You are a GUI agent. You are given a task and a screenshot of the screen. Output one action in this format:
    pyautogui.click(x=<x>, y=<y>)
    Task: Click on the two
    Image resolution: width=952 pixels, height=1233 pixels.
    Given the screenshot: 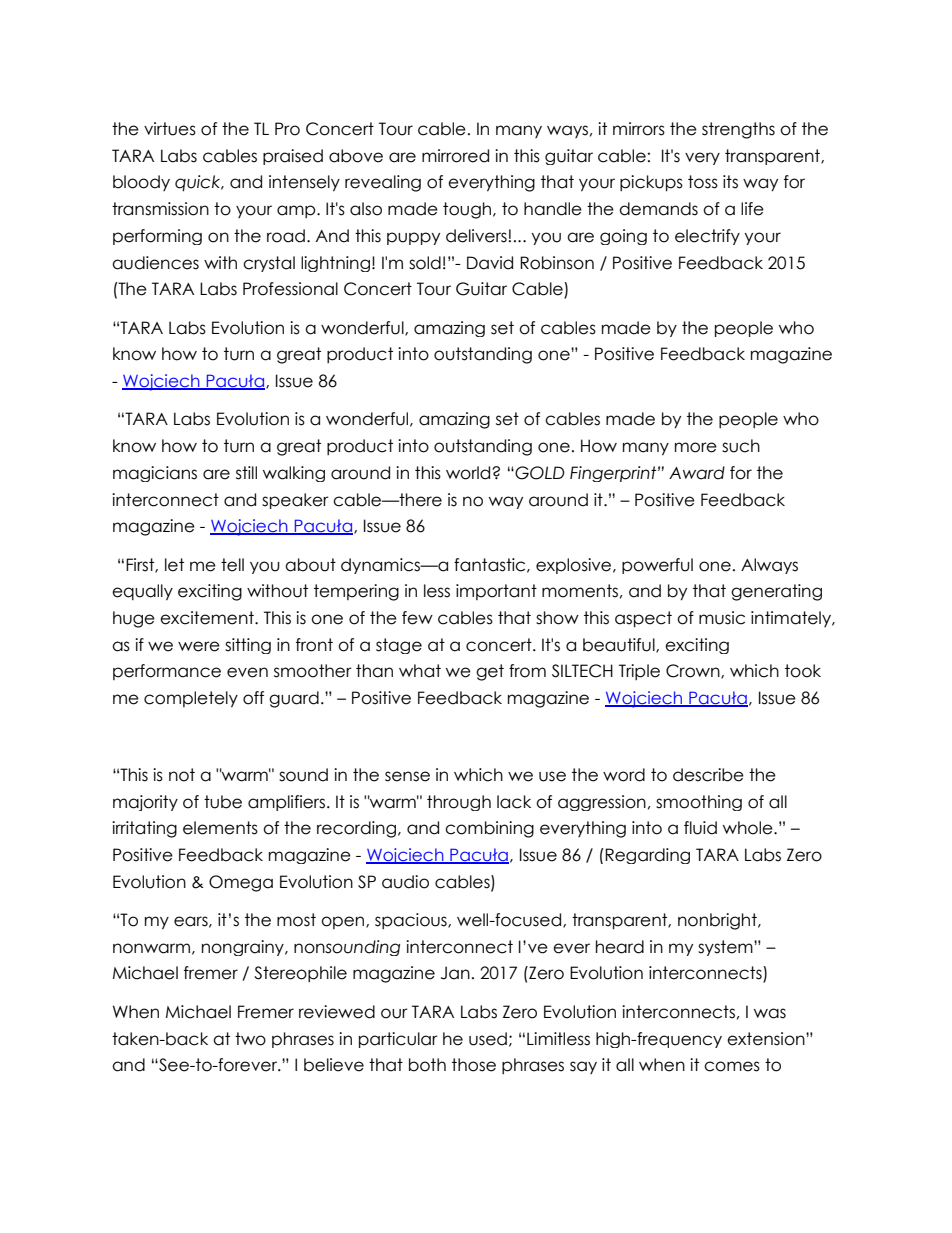 What is the action you would take?
    pyautogui.click(x=250, y=1039)
